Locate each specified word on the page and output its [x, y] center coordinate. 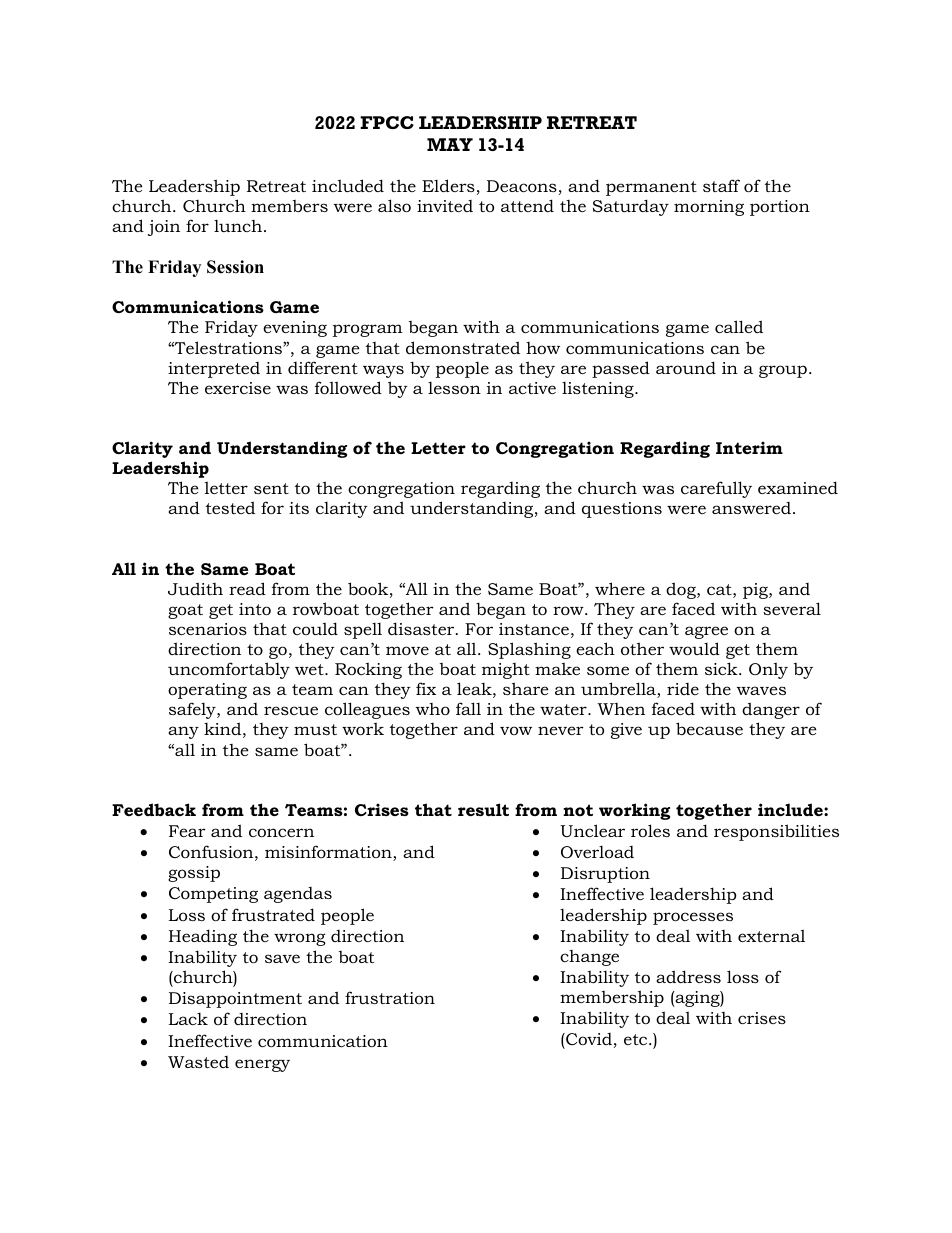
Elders [448, 185]
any [183, 732]
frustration [390, 997]
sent [271, 488]
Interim [749, 447]
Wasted [198, 1062]
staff [721, 185]
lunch [238, 226]
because [709, 728]
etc [637, 1039]
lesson [454, 388]
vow [516, 730]
